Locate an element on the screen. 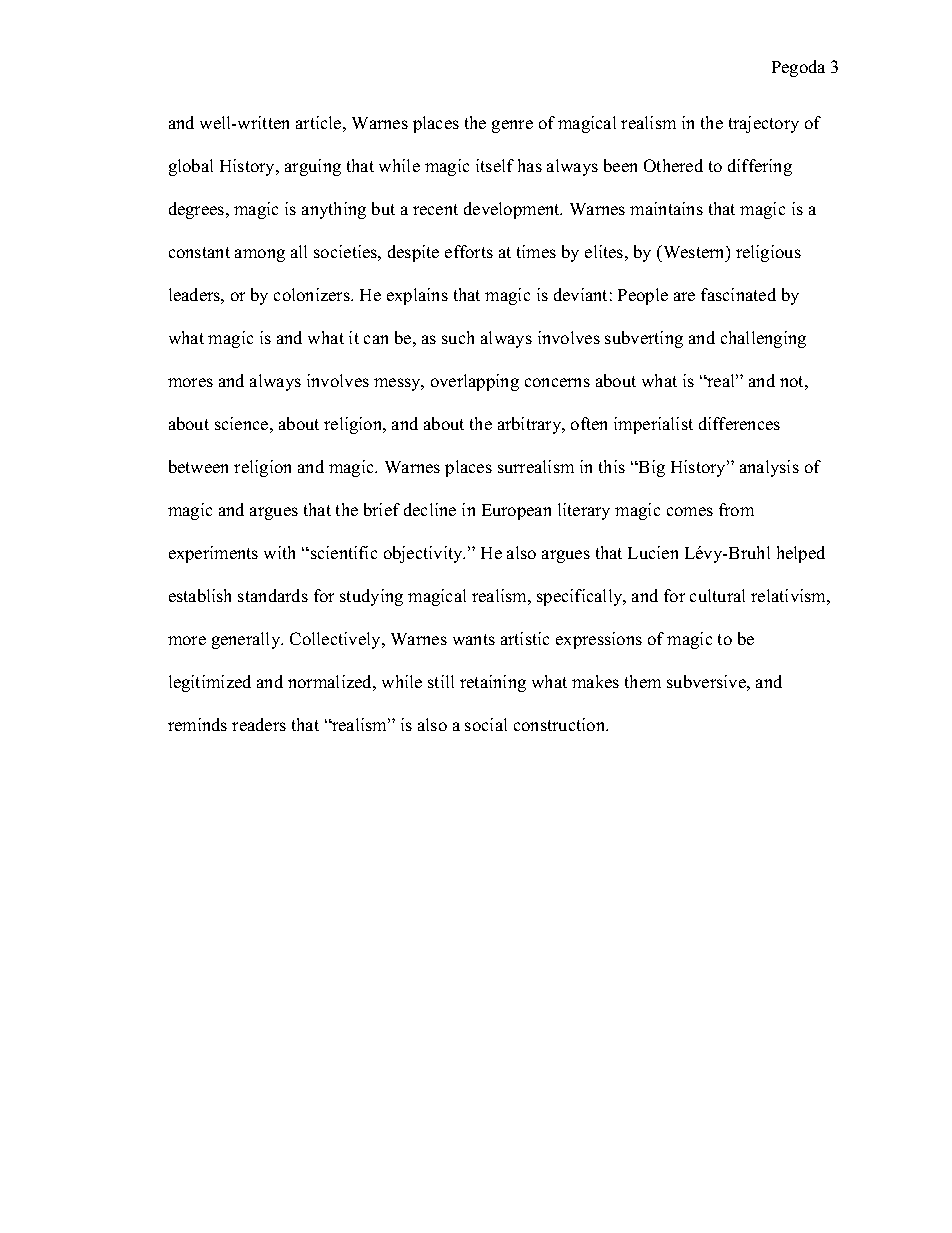 This screenshot has width=952, height=1233. genre is located at coordinates (512, 126).
